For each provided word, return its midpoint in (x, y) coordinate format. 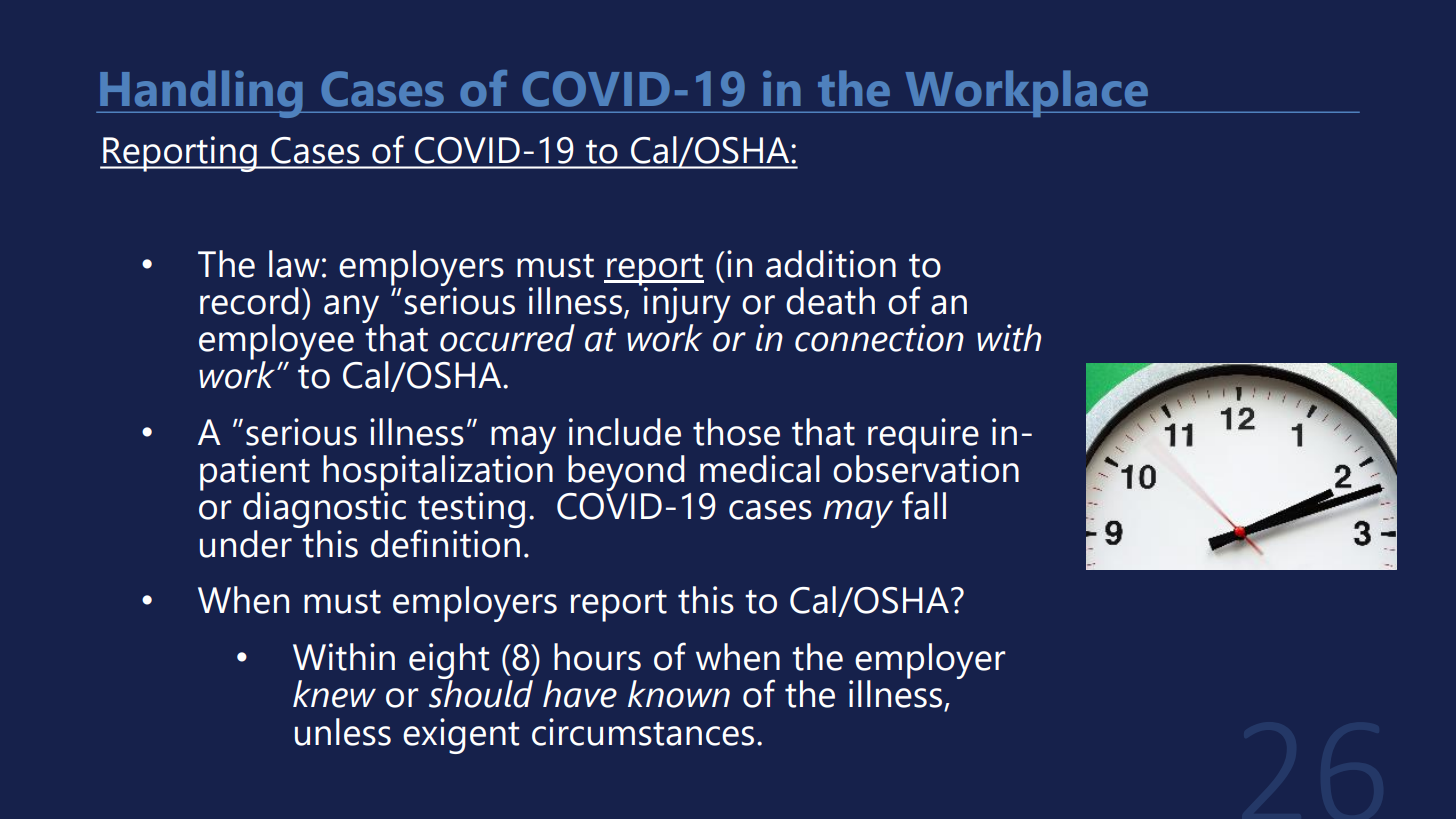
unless (343, 732)
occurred (507, 338)
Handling (201, 94)
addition (831, 264)
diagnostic (324, 509)
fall (924, 505)
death (830, 301)
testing (471, 511)
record (249, 301)
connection (879, 338)
